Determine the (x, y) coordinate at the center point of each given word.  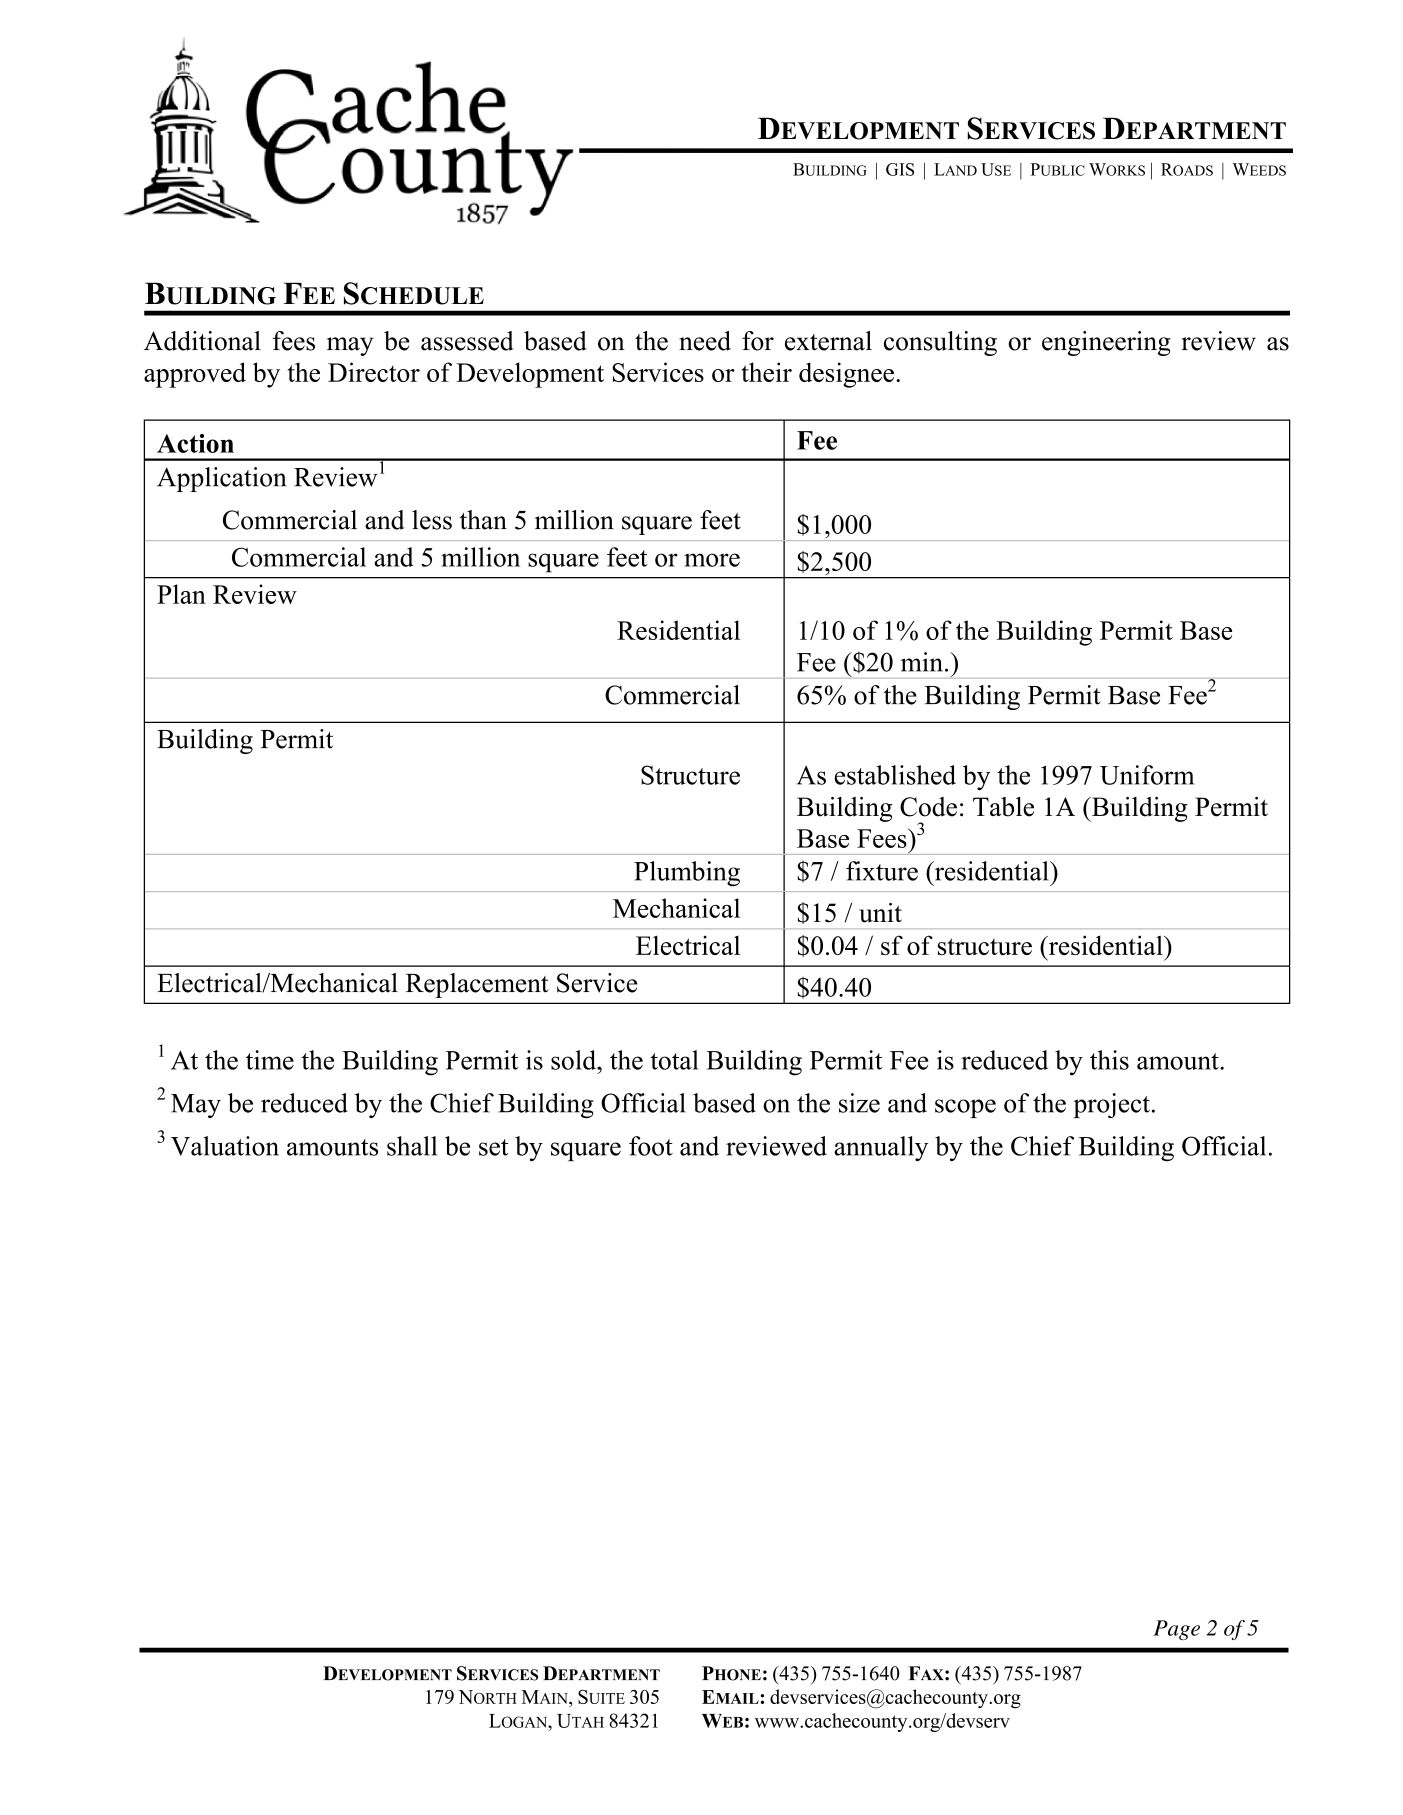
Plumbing (687, 874)
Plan (181, 594)
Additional (202, 341)
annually (881, 1148)
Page (1176, 1630)
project (1111, 1105)
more (712, 560)
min (922, 662)
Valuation (225, 1146)
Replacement (477, 985)
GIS (900, 169)
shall (412, 1146)
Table (1003, 807)
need (705, 341)
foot (651, 1146)
